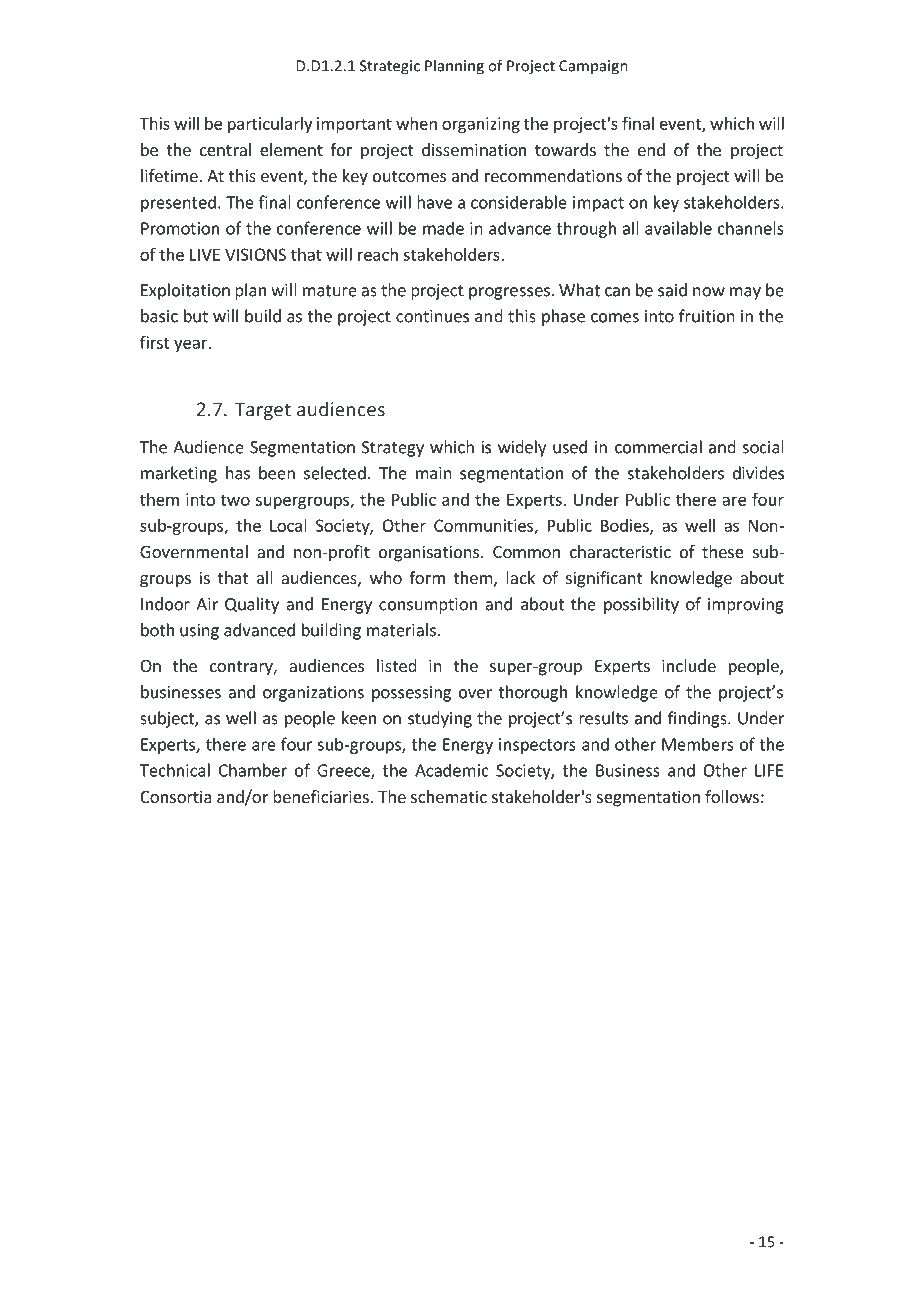 This screenshot has height=1308, width=924. What do you see at coordinates (270, 125) in the screenshot?
I see `particularly` at bounding box center [270, 125].
